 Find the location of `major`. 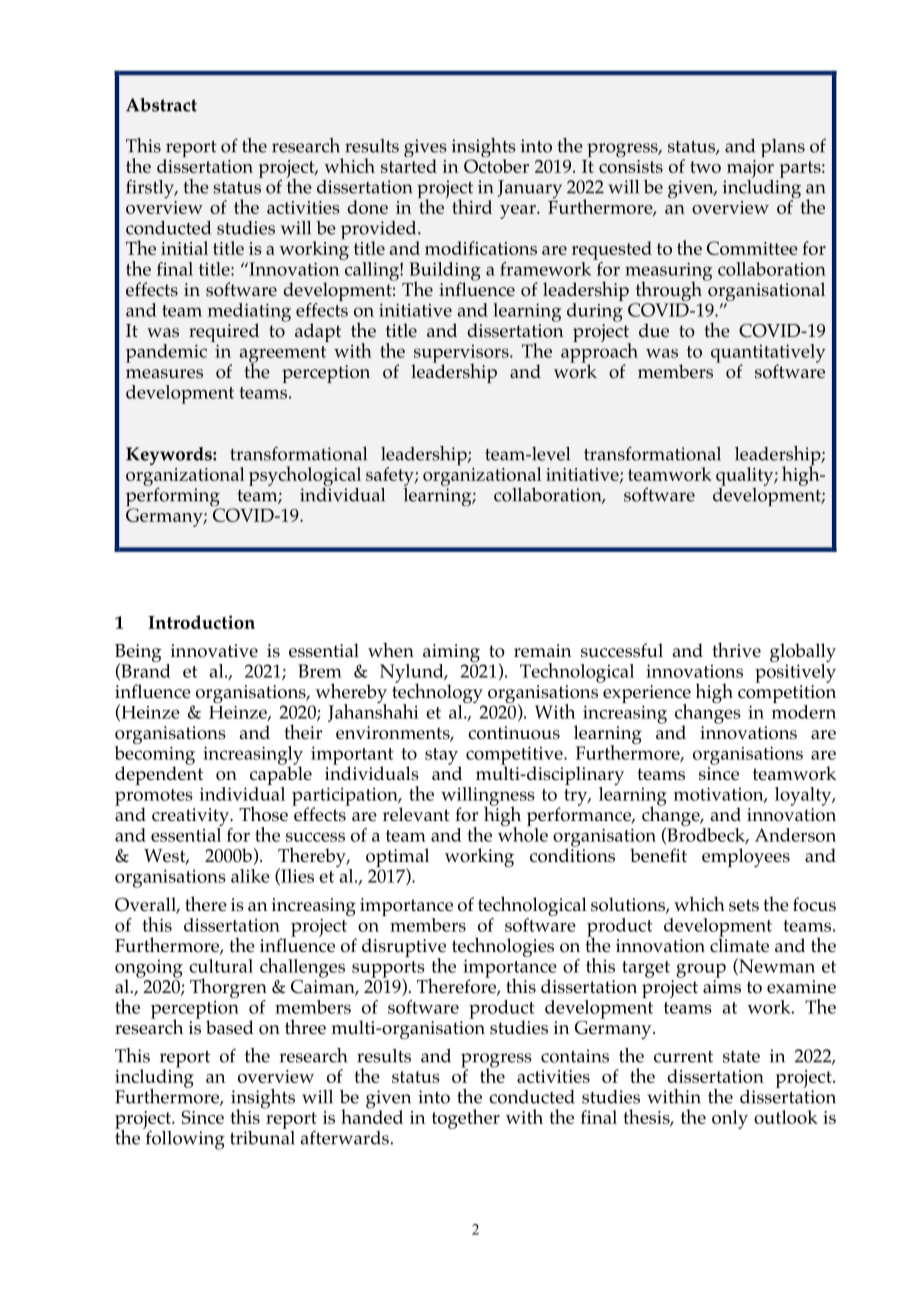

major is located at coordinates (750, 169).
